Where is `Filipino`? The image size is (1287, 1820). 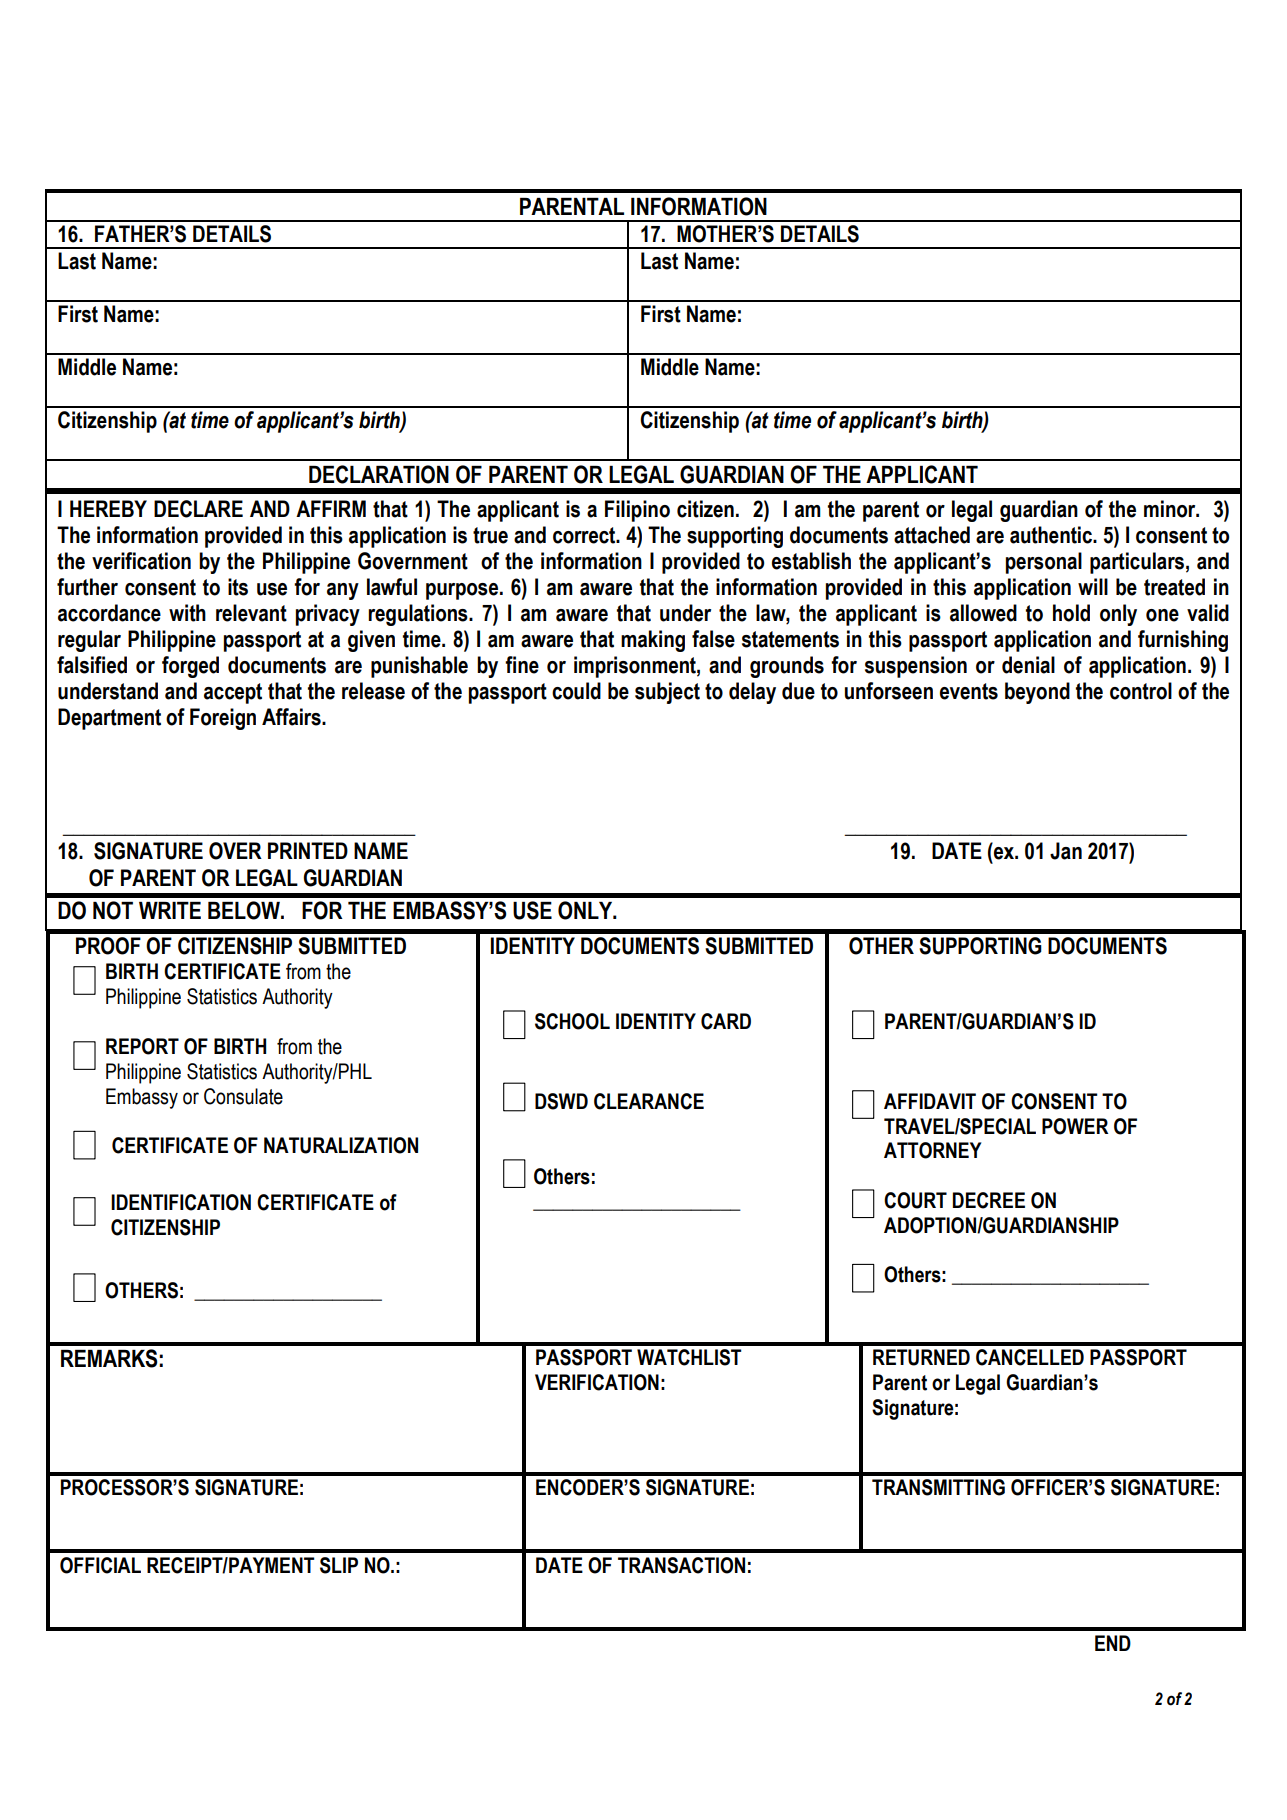
Filipino is located at coordinates (637, 511).
